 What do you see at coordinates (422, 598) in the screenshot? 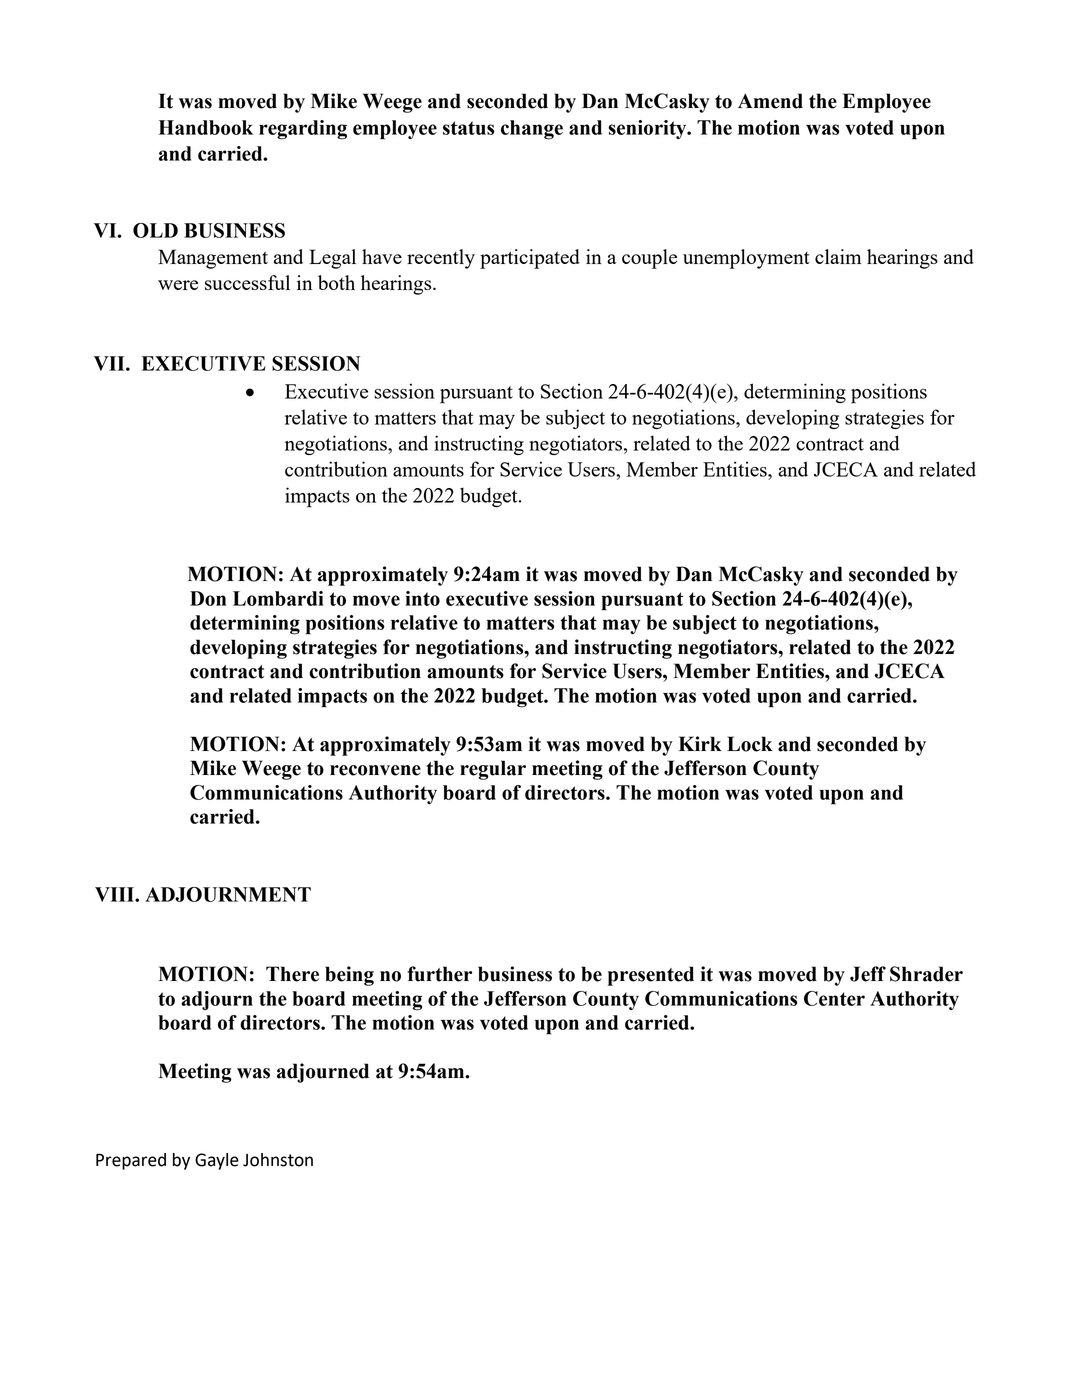
I see `into` at bounding box center [422, 598].
